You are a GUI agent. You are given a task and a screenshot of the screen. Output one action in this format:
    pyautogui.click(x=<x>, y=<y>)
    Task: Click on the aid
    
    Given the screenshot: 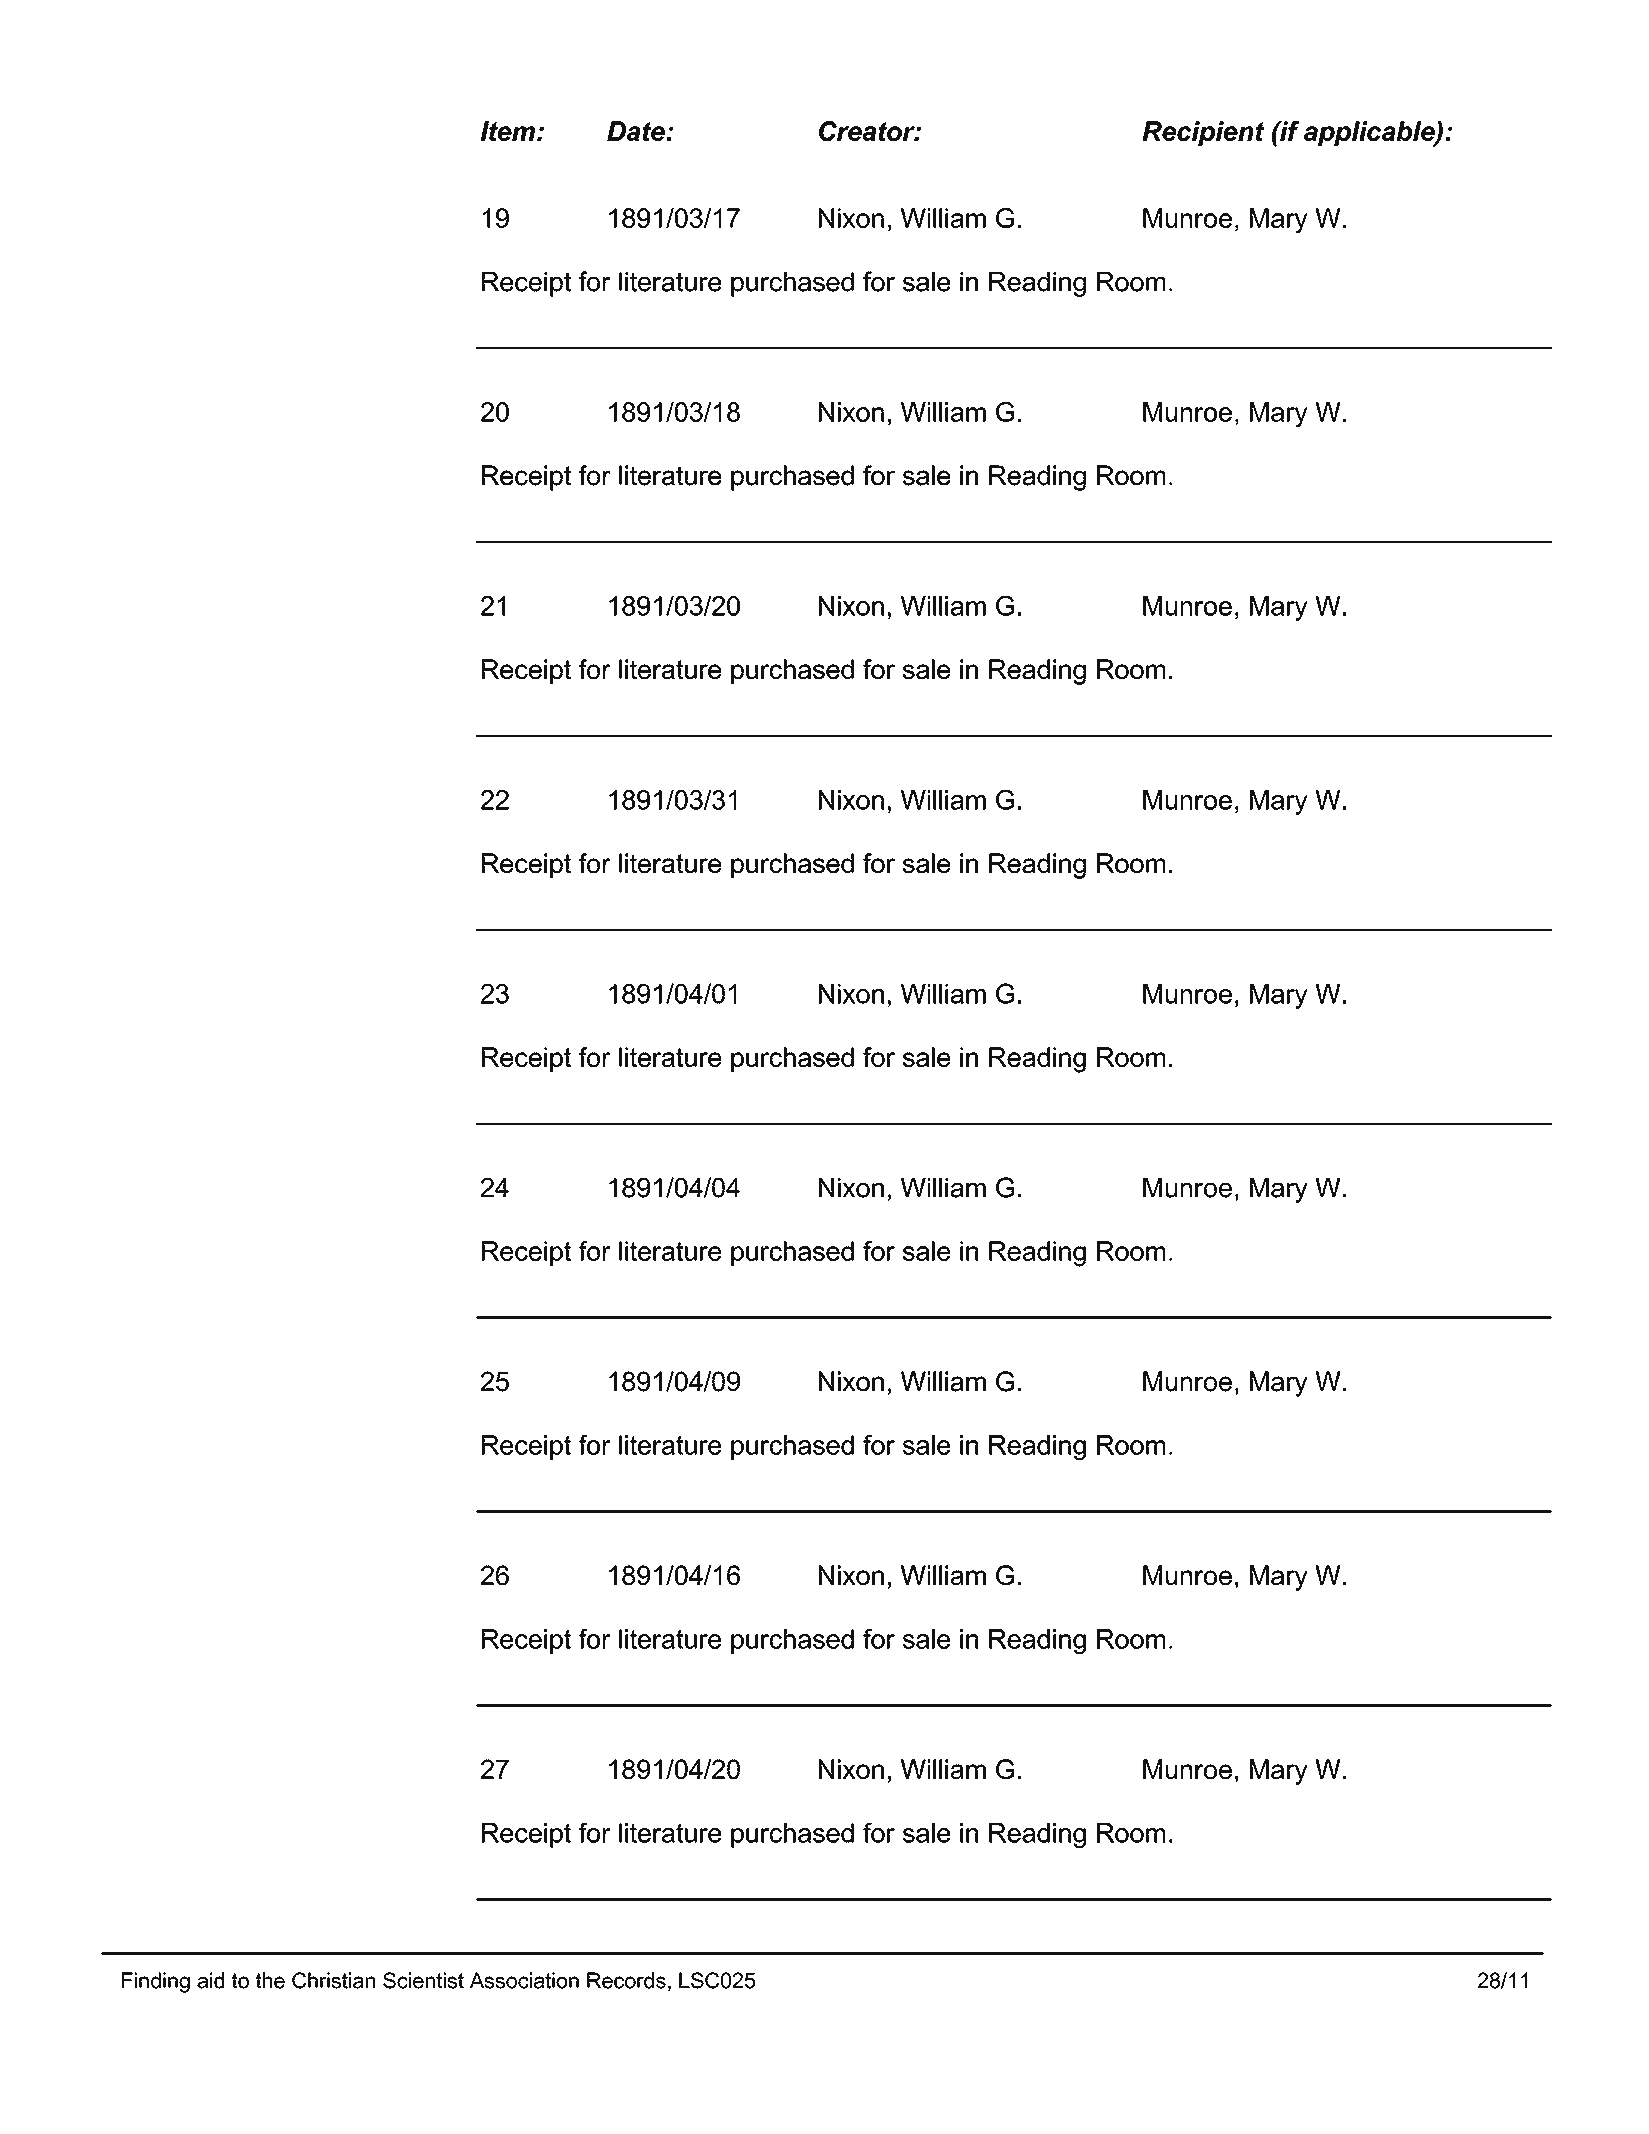 What is the action you would take?
    pyautogui.click(x=210, y=1980)
